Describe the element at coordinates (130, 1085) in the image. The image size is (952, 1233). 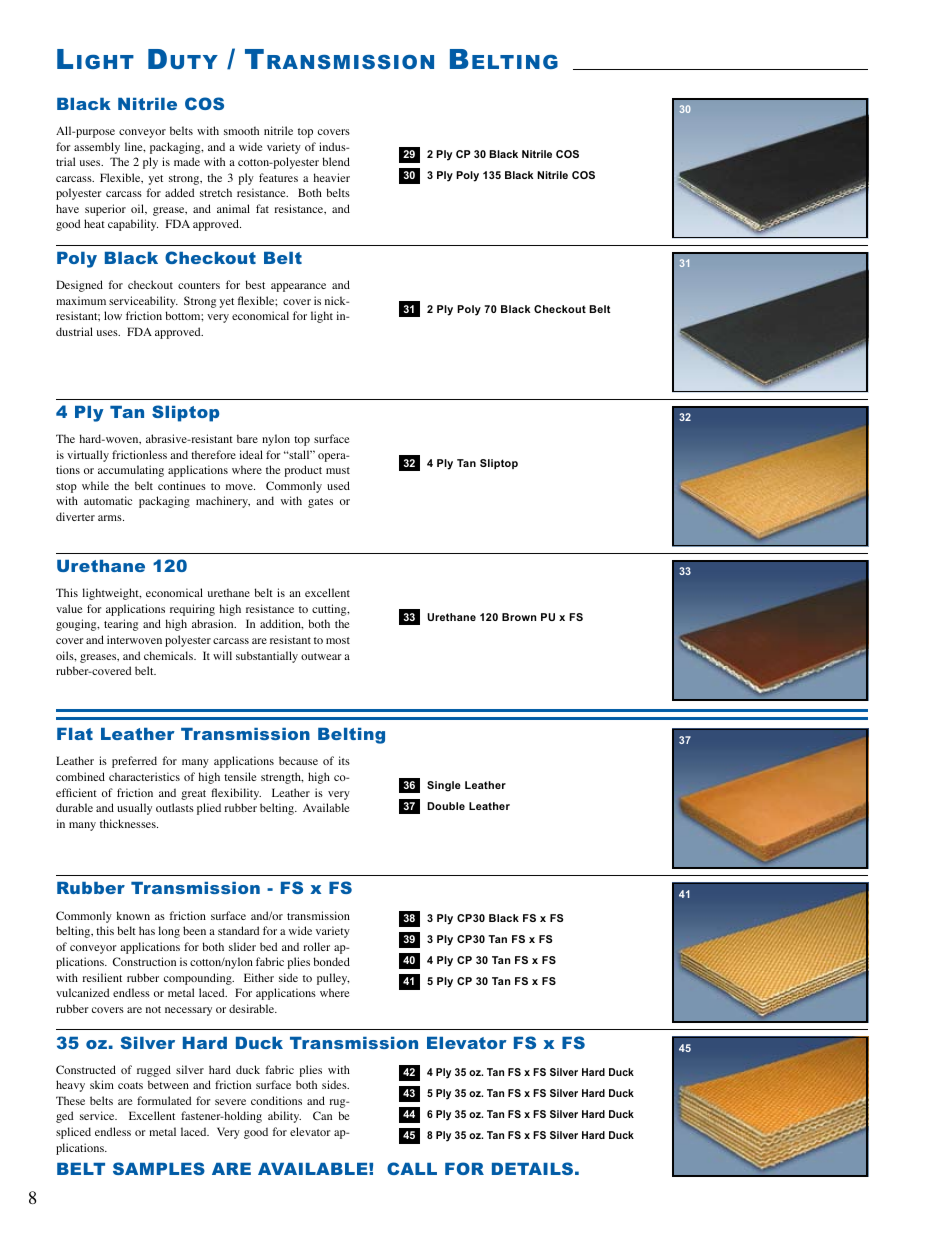
I see `coats` at that location.
